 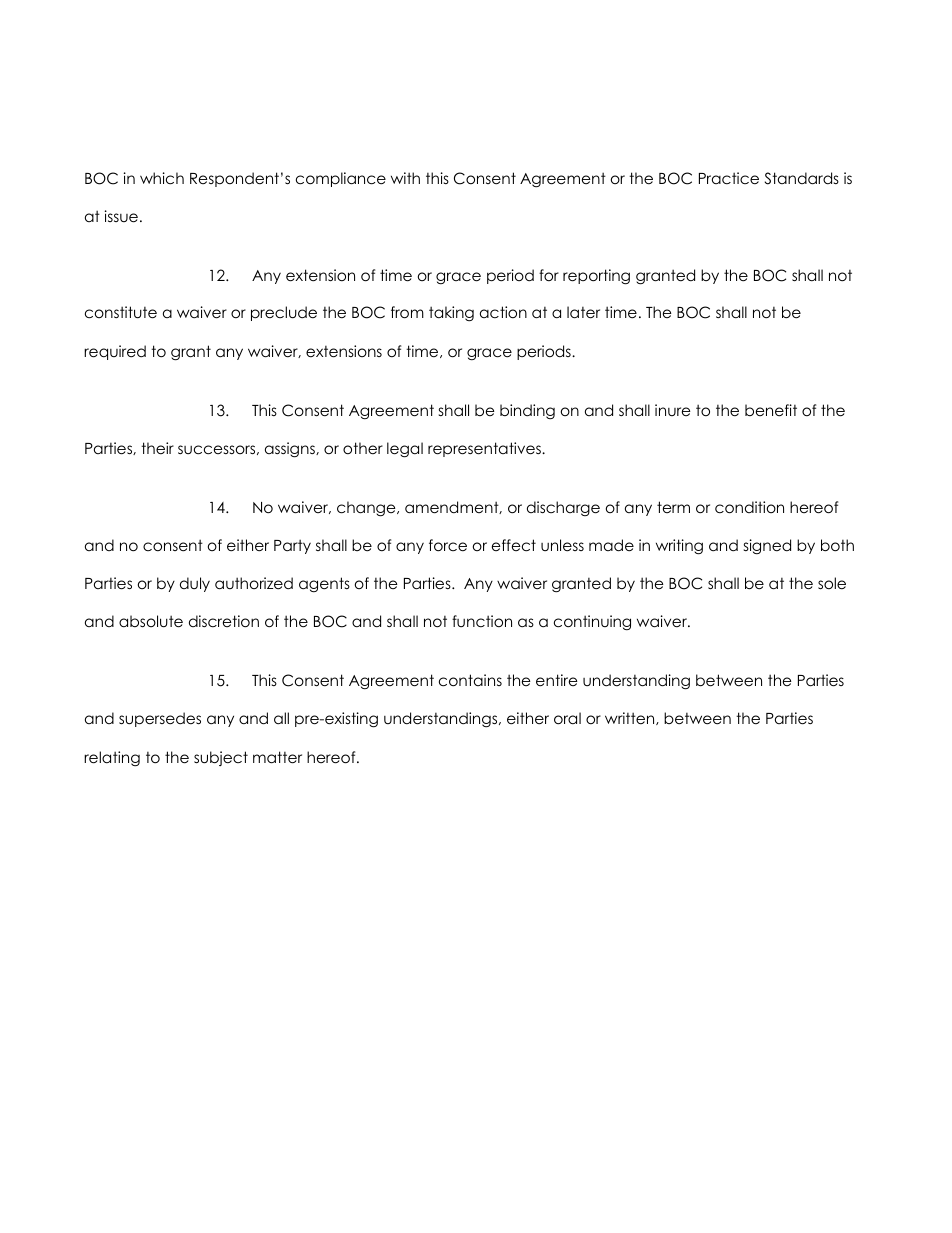 What do you see at coordinates (405, 178) in the page?
I see `with` at bounding box center [405, 178].
